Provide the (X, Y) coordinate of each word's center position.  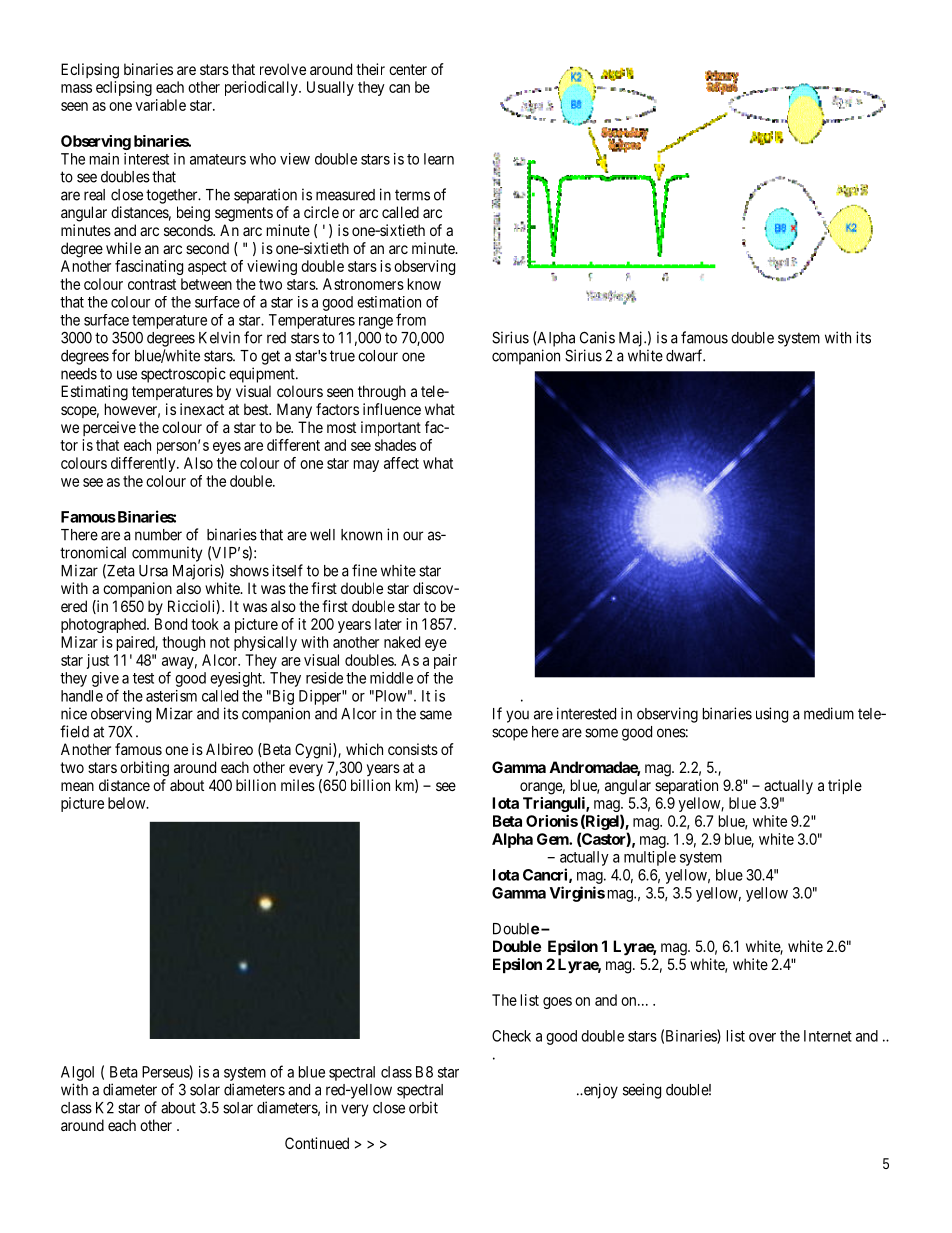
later (388, 624)
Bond (171, 624)
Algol (77, 1073)
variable (160, 105)
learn (439, 159)
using (772, 715)
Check (511, 1036)
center (408, 69)
